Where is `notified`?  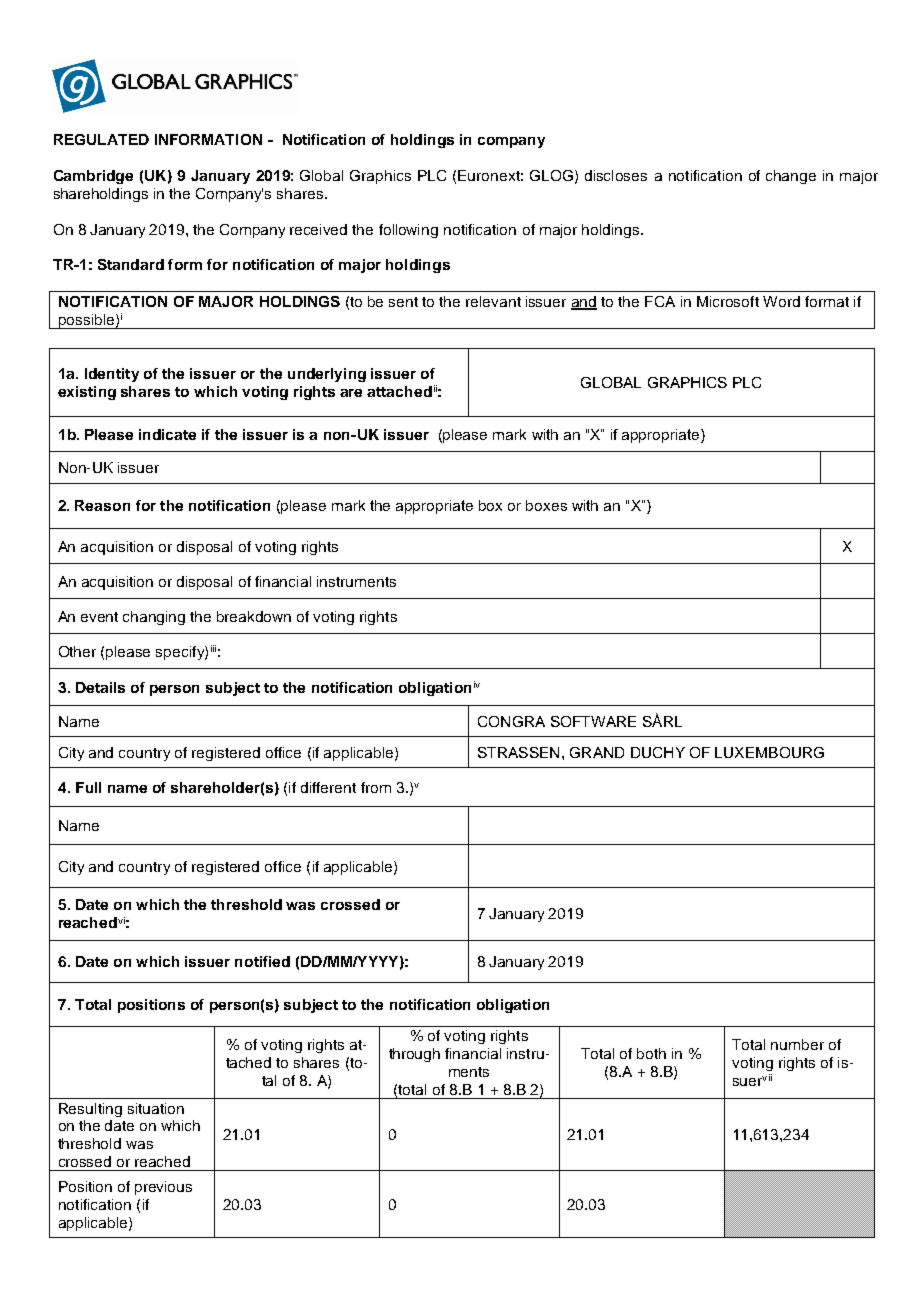 notified is located at coordinates (262, 961).
